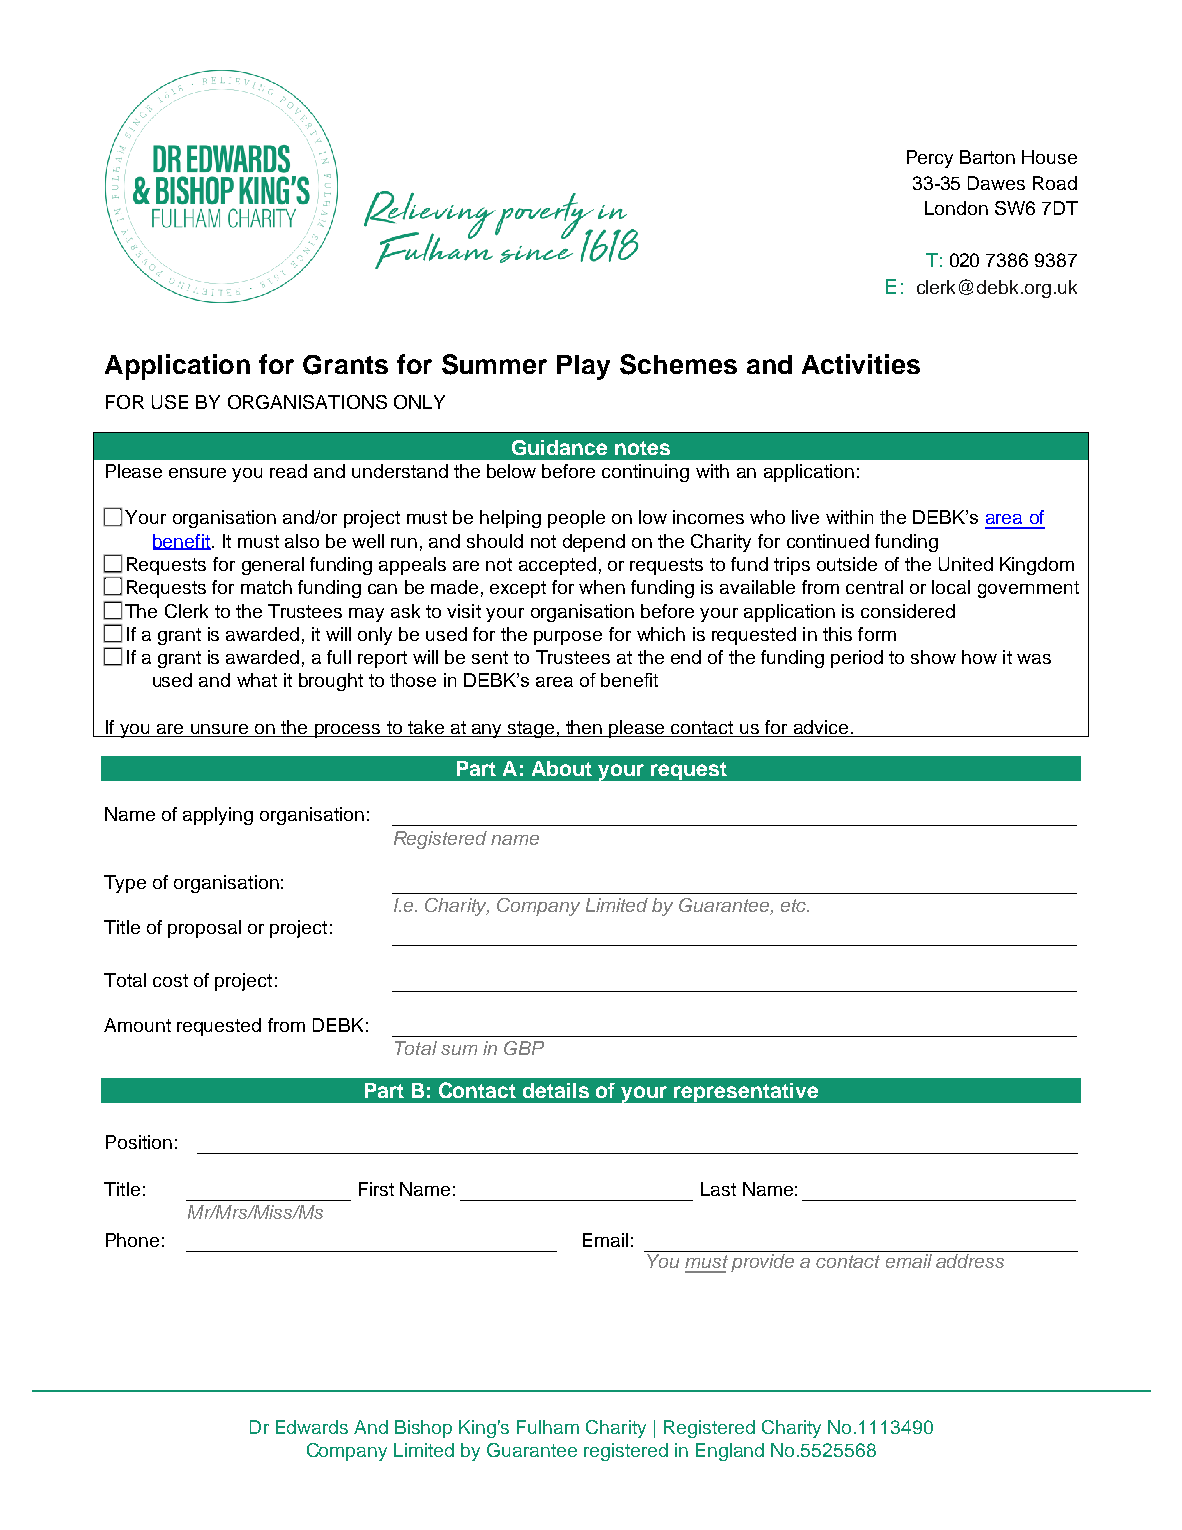 The width and height of the image is (1182, 1530). Describe the element at coordinates (956, 208) in the image. I see `London` at that location.
